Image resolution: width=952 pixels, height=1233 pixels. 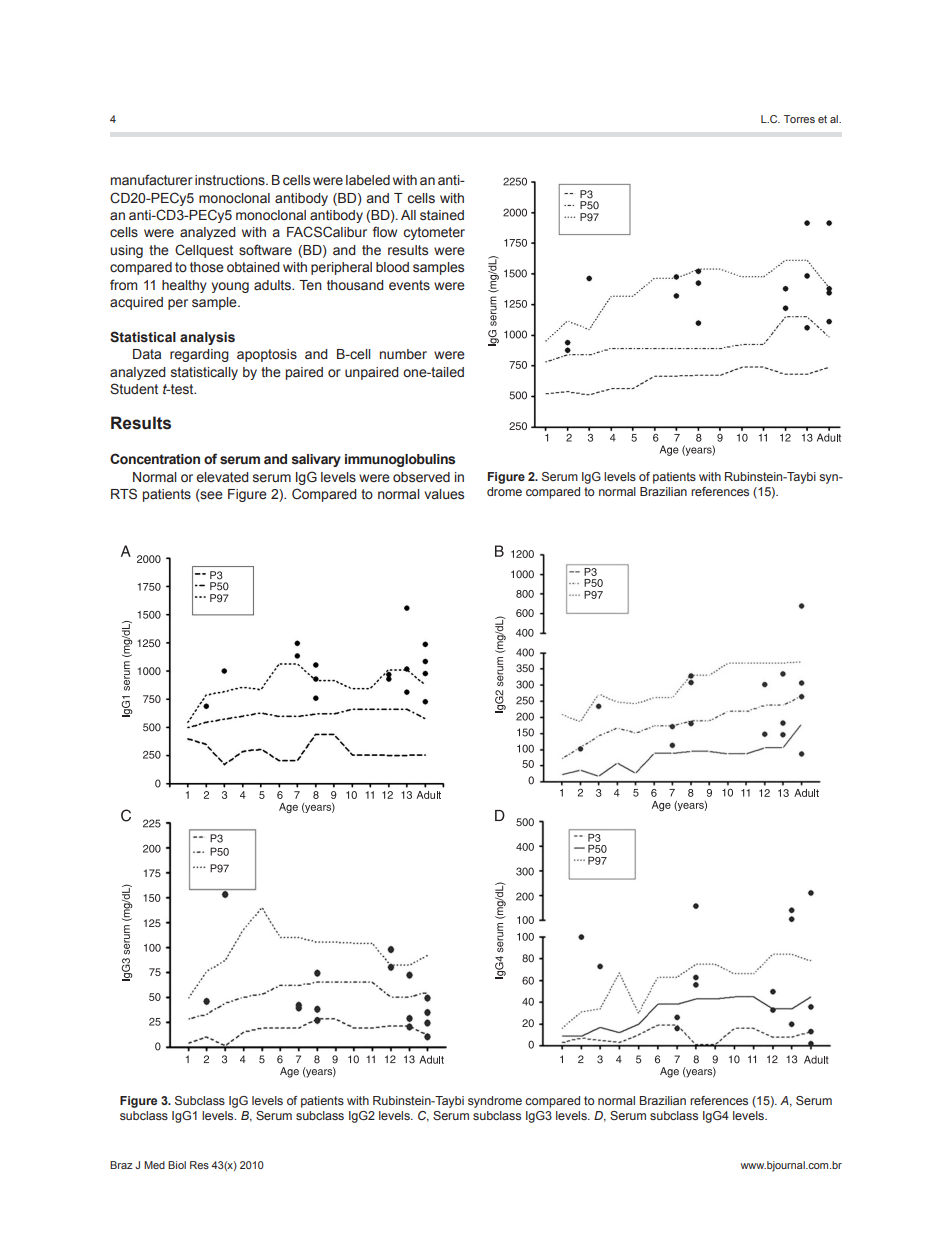 What do you see at coordinates (799, 119) in the screenshot?
I see `Torres` at bounding box center [799, 119].
